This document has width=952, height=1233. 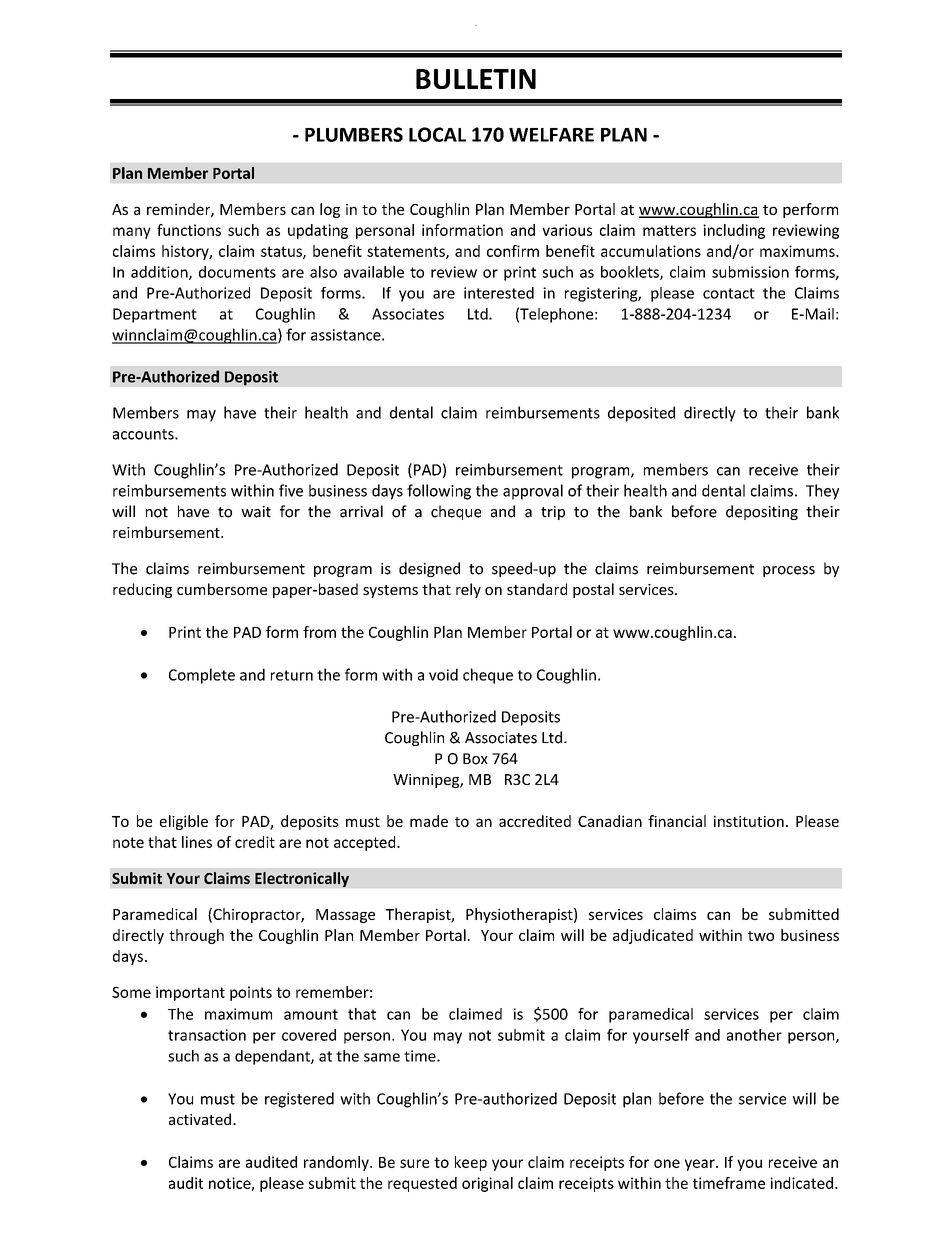 What do you see at coordinates (201, 1119) in the document?
I see `activated` at bounding box center [201, 1119].
